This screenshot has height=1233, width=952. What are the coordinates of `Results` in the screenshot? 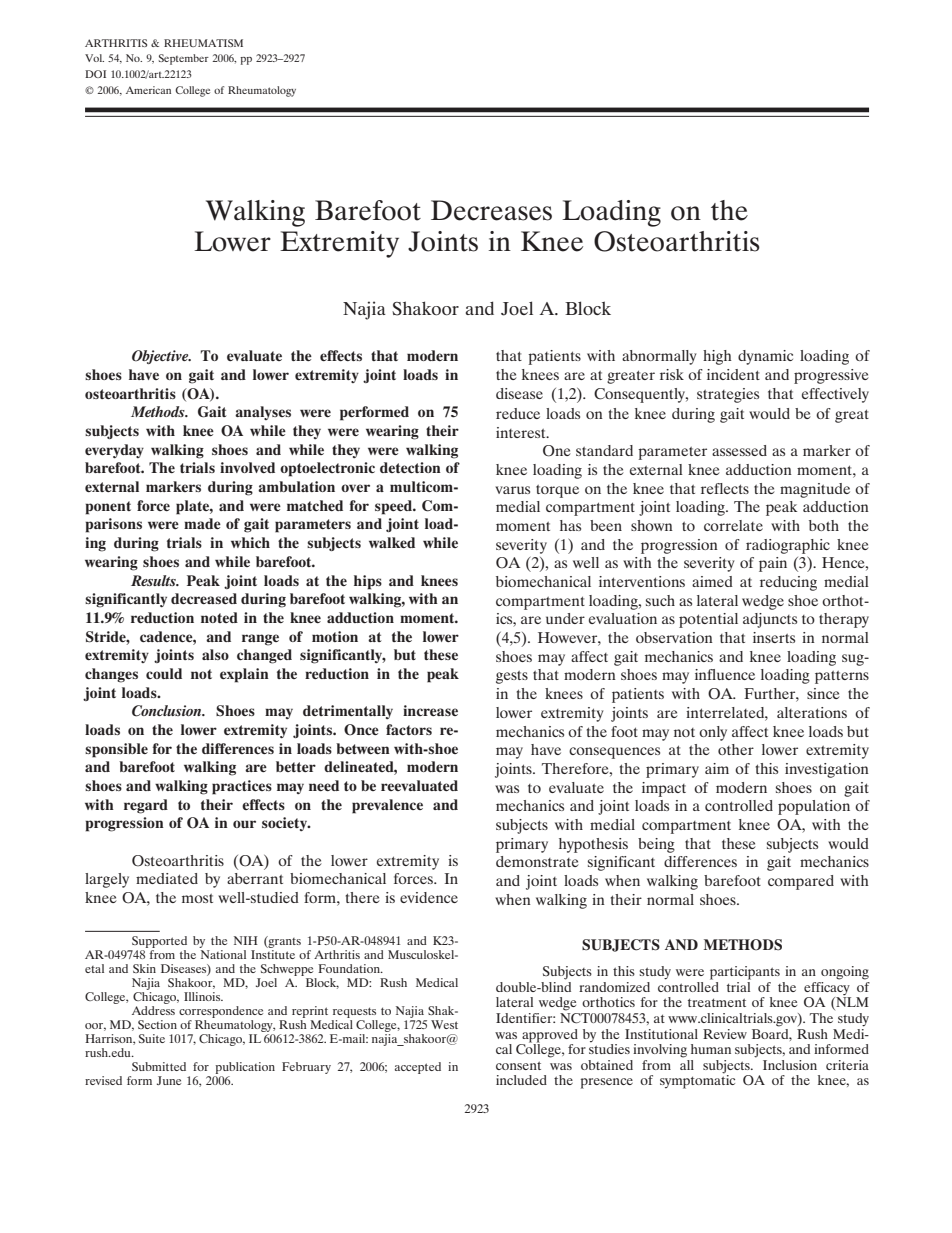 It's located at (154, 580).
